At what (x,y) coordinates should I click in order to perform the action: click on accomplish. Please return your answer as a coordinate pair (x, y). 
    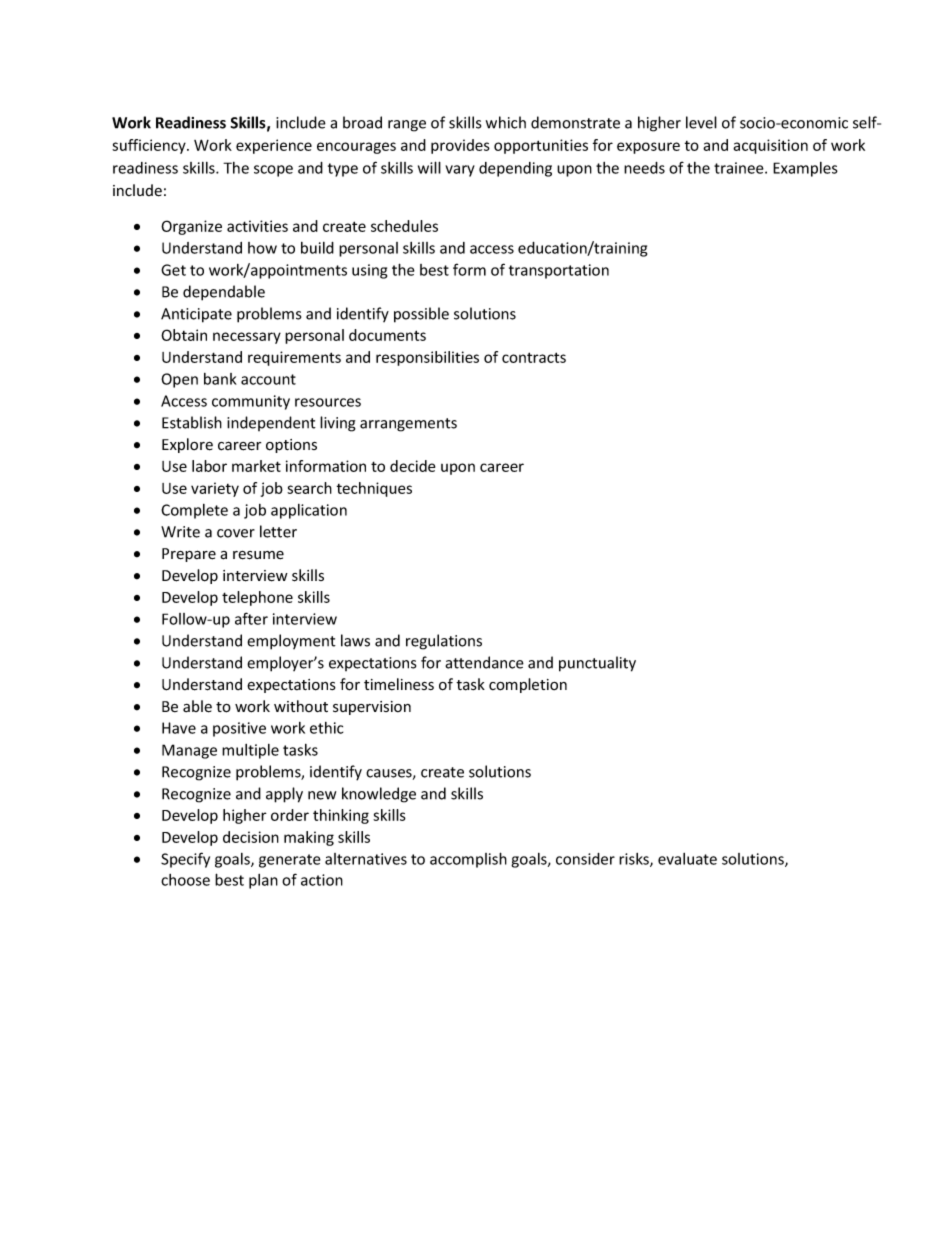
    Looking at the image, I should click on (468, 860).
